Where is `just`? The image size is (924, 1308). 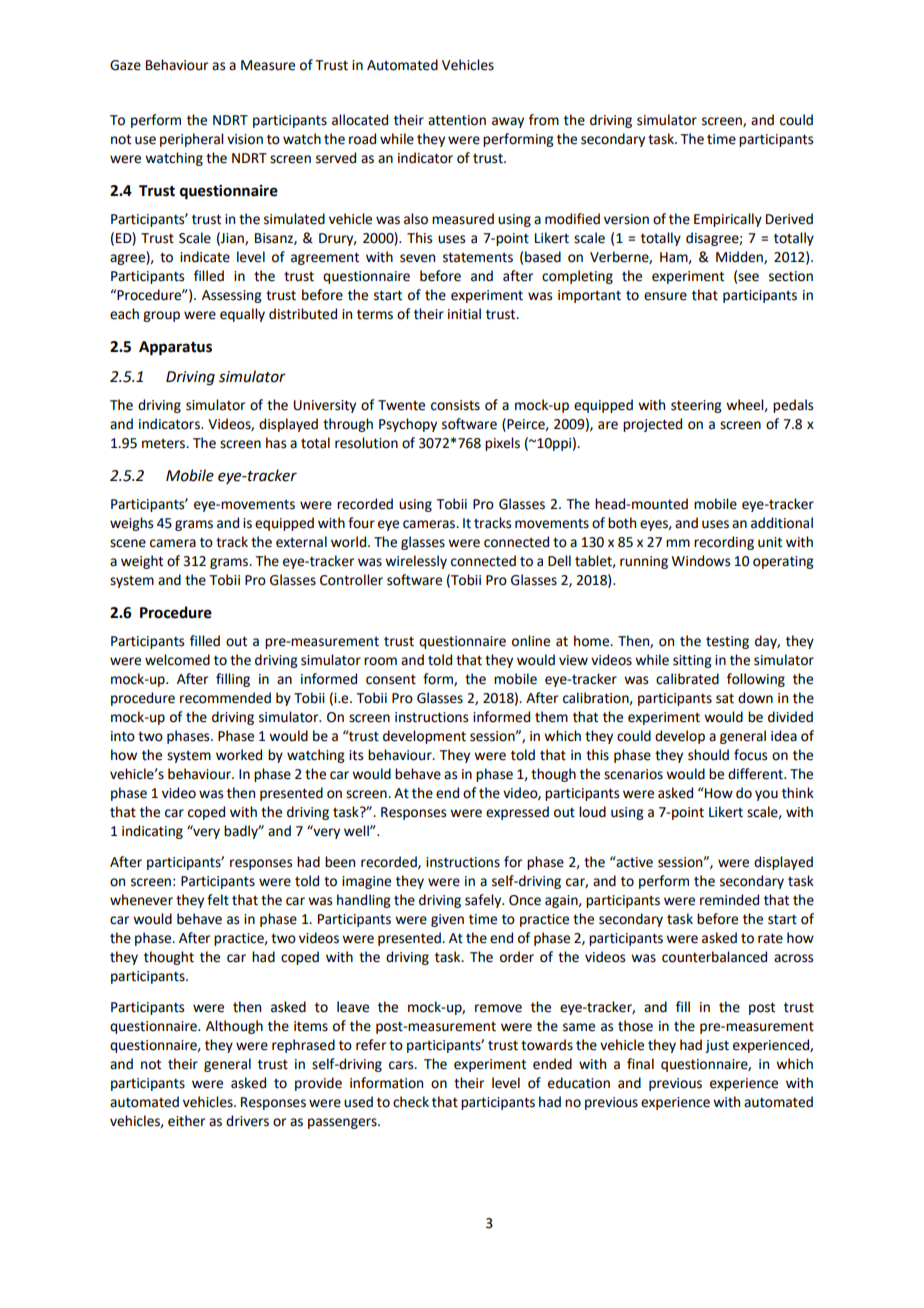
just is located at coordinates (717, 1046).
